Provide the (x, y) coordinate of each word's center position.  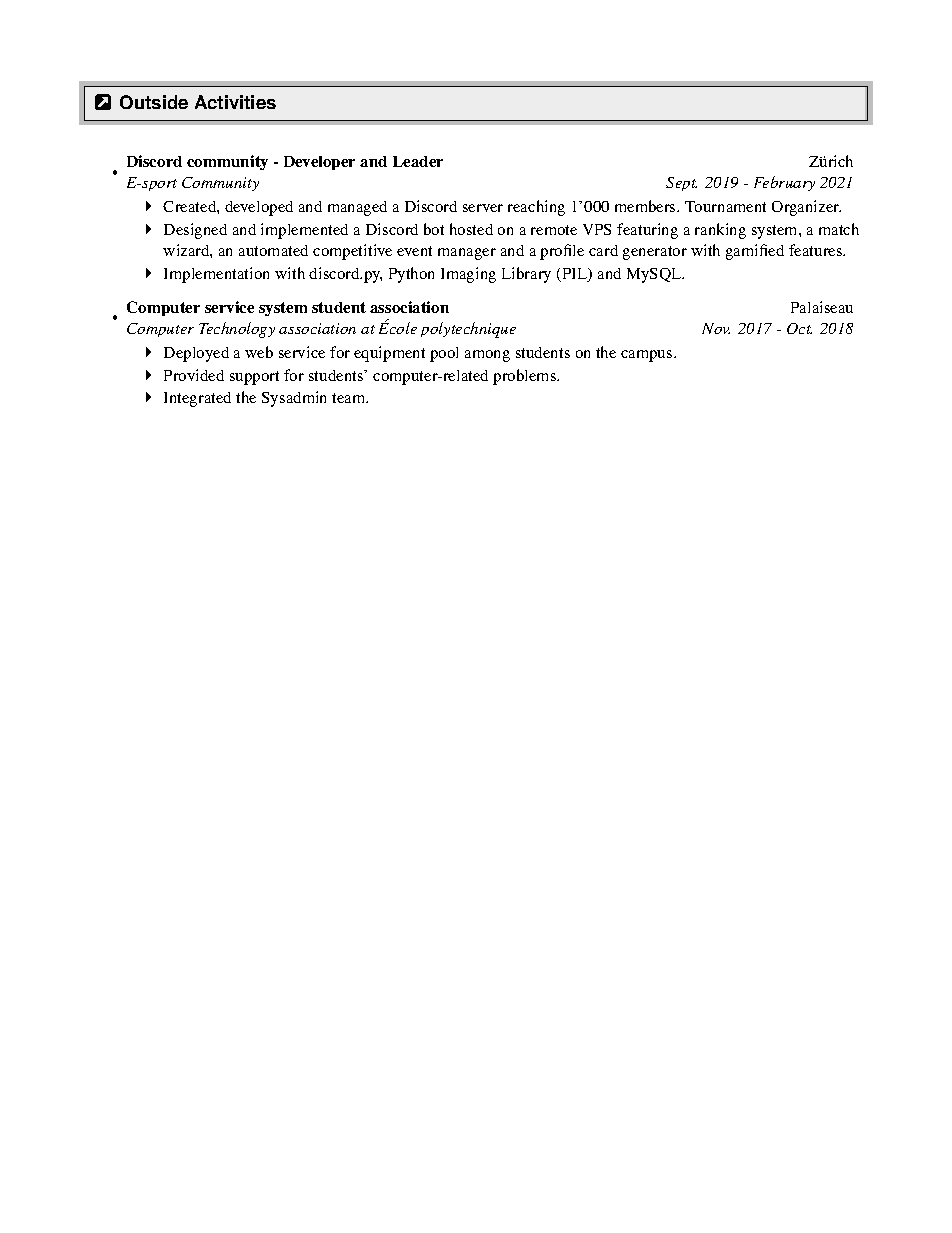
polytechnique (468, 330)
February (784, 183)
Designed (195, 231)
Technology (237, 330)
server (483, 208)
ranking (720, 231)
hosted (471, 229)
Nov (716, 328)
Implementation (216, 275)
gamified (755, 252)
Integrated (197, 399)
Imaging (468, 275)
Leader (418, 161)
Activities (235, 102)
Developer (319, 163)
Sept (681, 184)
